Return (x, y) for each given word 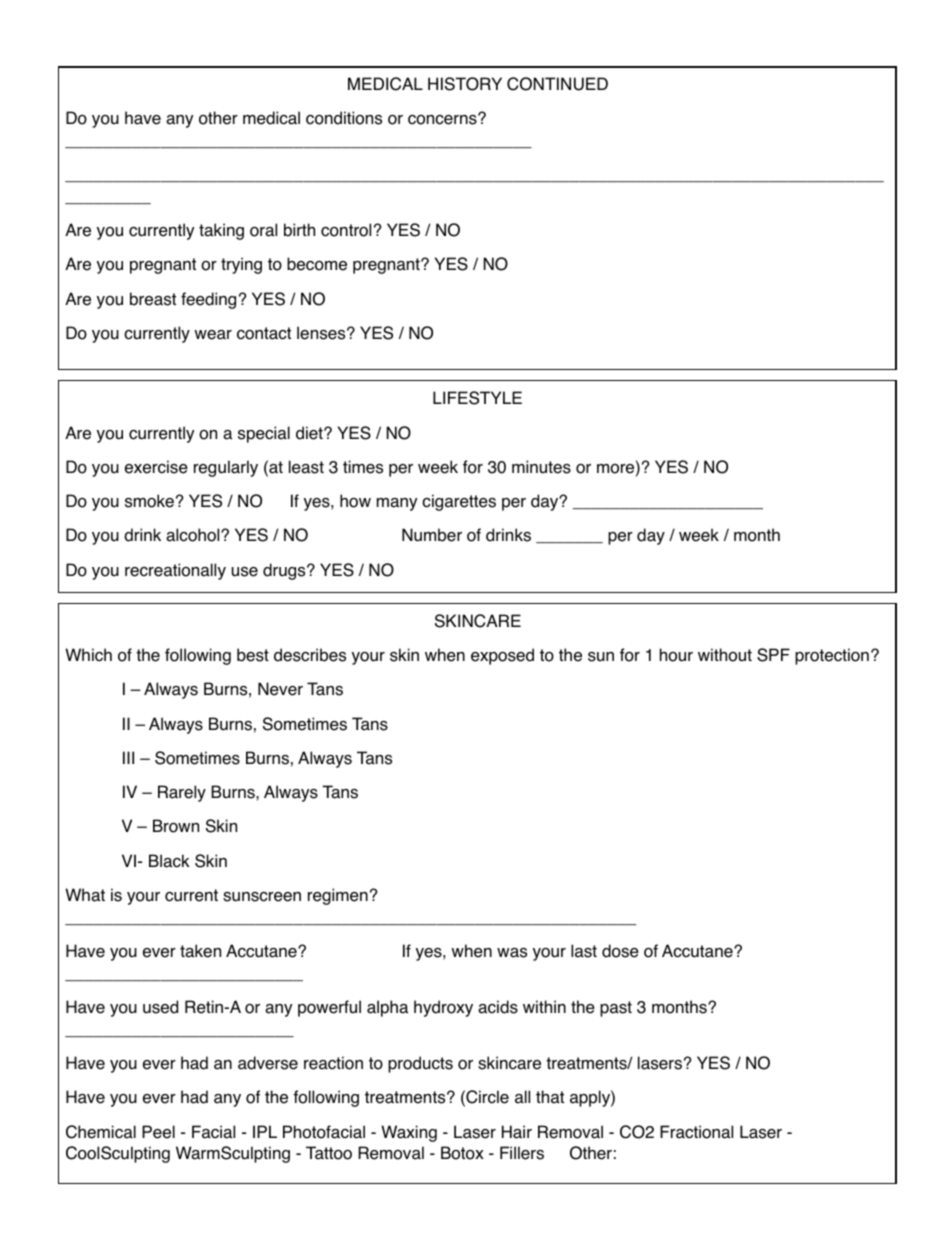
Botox (462, 1153)
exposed (502, 656)
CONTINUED (557, 84)
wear (213, 335)
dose (620, 951)
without (725, 655)
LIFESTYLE (477, 398)
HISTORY (465, 84)
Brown (176, 826)
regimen (338, 896)
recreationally (175, 571)
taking (221, 231)
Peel (158, 1132)
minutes (541, 467)
